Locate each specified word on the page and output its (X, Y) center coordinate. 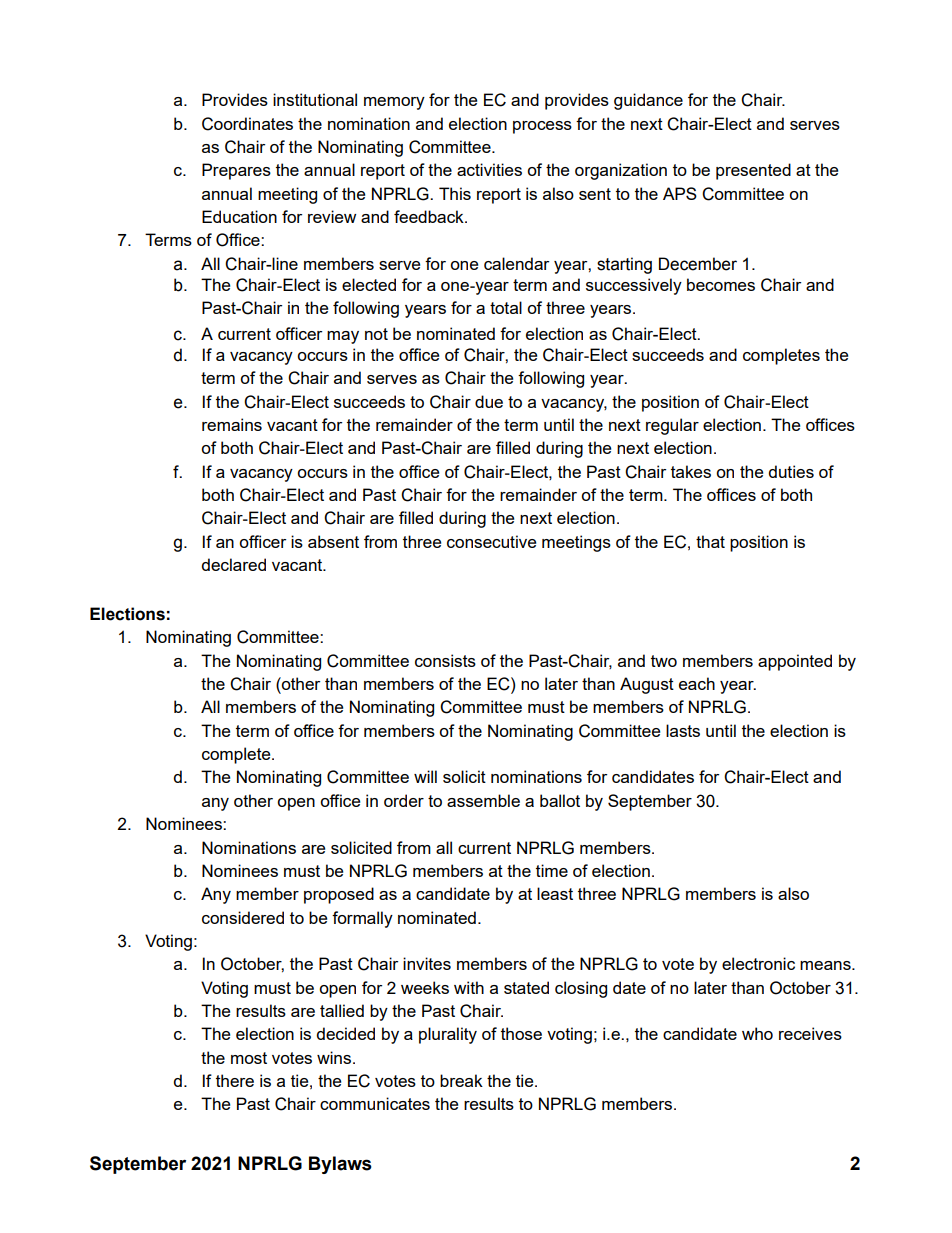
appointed (795, 662)
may (343, 337)
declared (233, 564)
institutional (315, 99)
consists (445, 660)
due (489, 401)
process (542, 127)
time (552, 870)
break (461, 1080)
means (826, 965)
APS (680, 193)
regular (672, 426)
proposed (339, 895)
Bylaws (340, 1165)
